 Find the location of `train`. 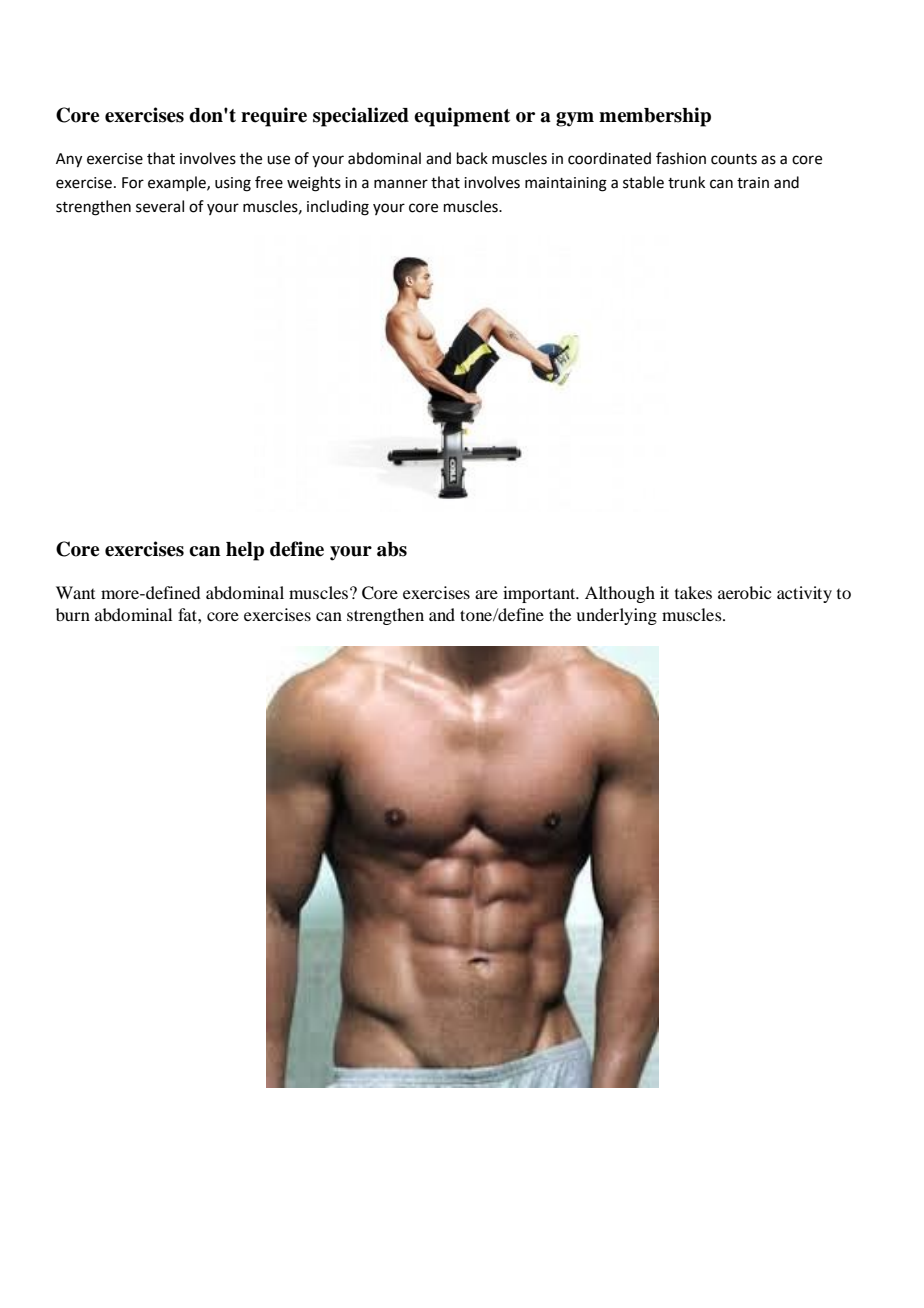

train is located at coordinates (753, 183).
